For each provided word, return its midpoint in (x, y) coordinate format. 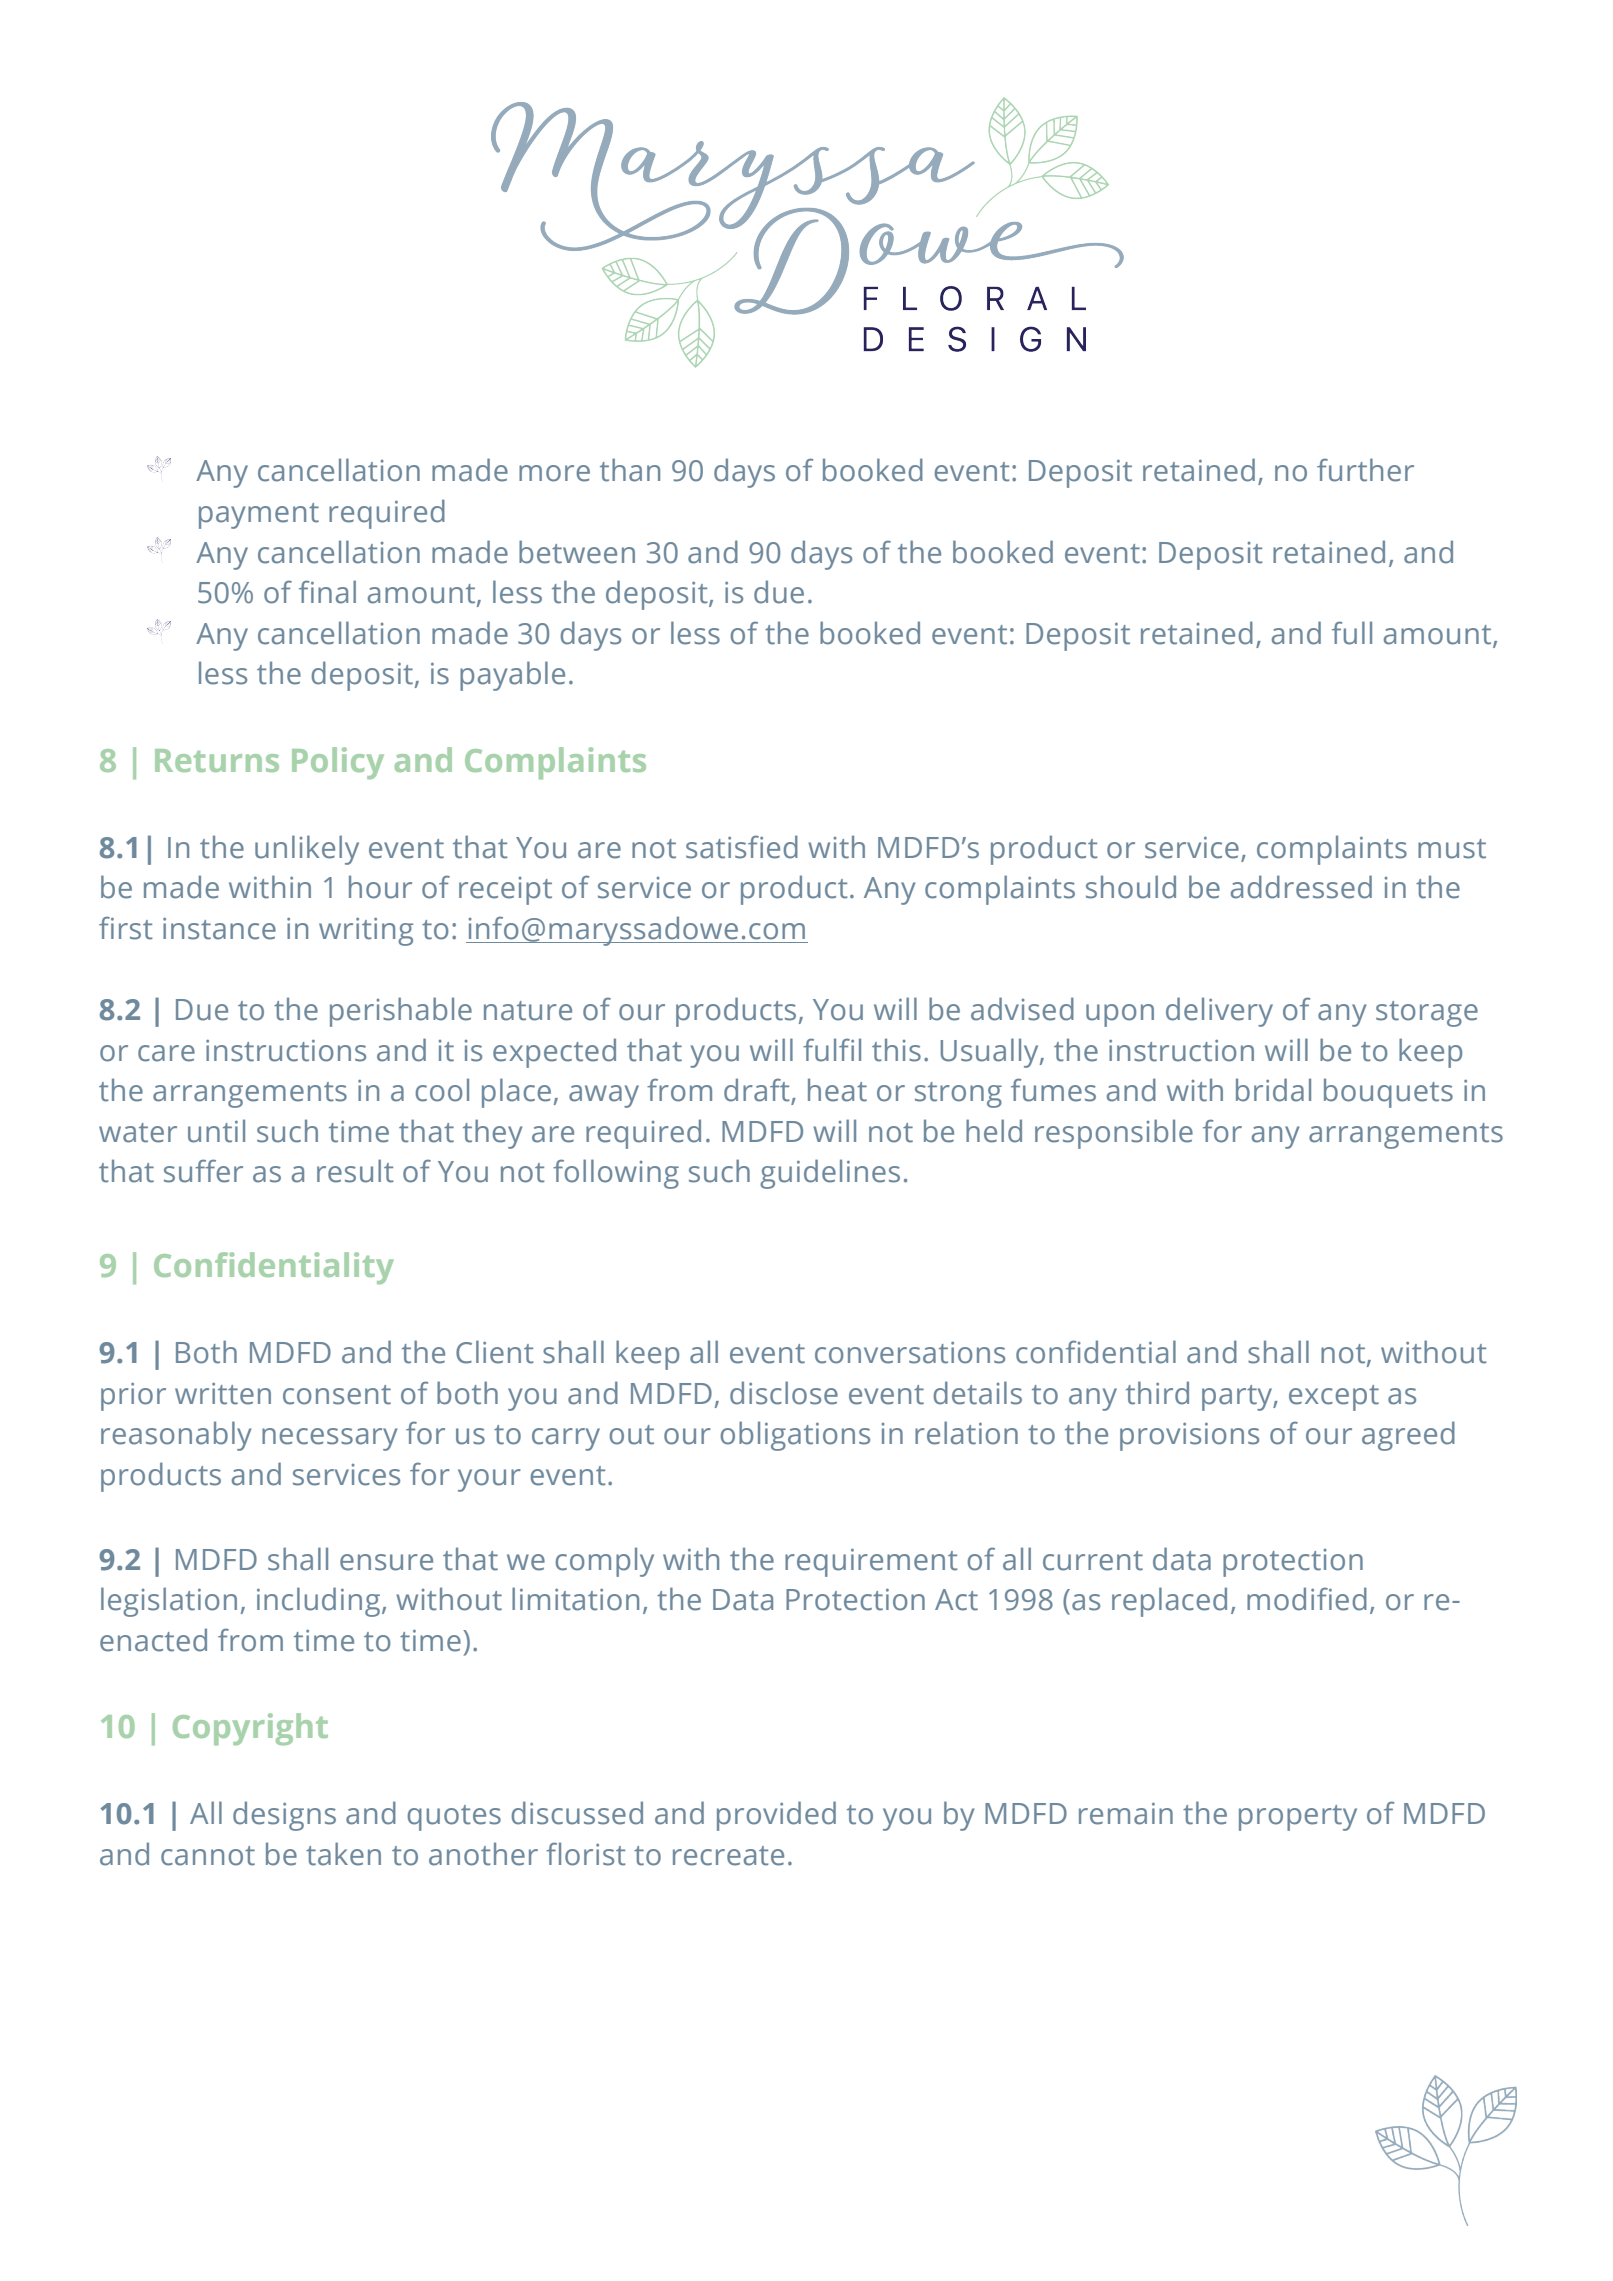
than (630, 470)
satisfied (742, 847)
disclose (784, 1393)
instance (219, 929)
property (1298, 1818)
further (1365, 470)
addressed (1301, 887)
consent (337, 1395)
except (1334, 1398)
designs (284, 1816)
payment (259, 516)
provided (776, 1816)
